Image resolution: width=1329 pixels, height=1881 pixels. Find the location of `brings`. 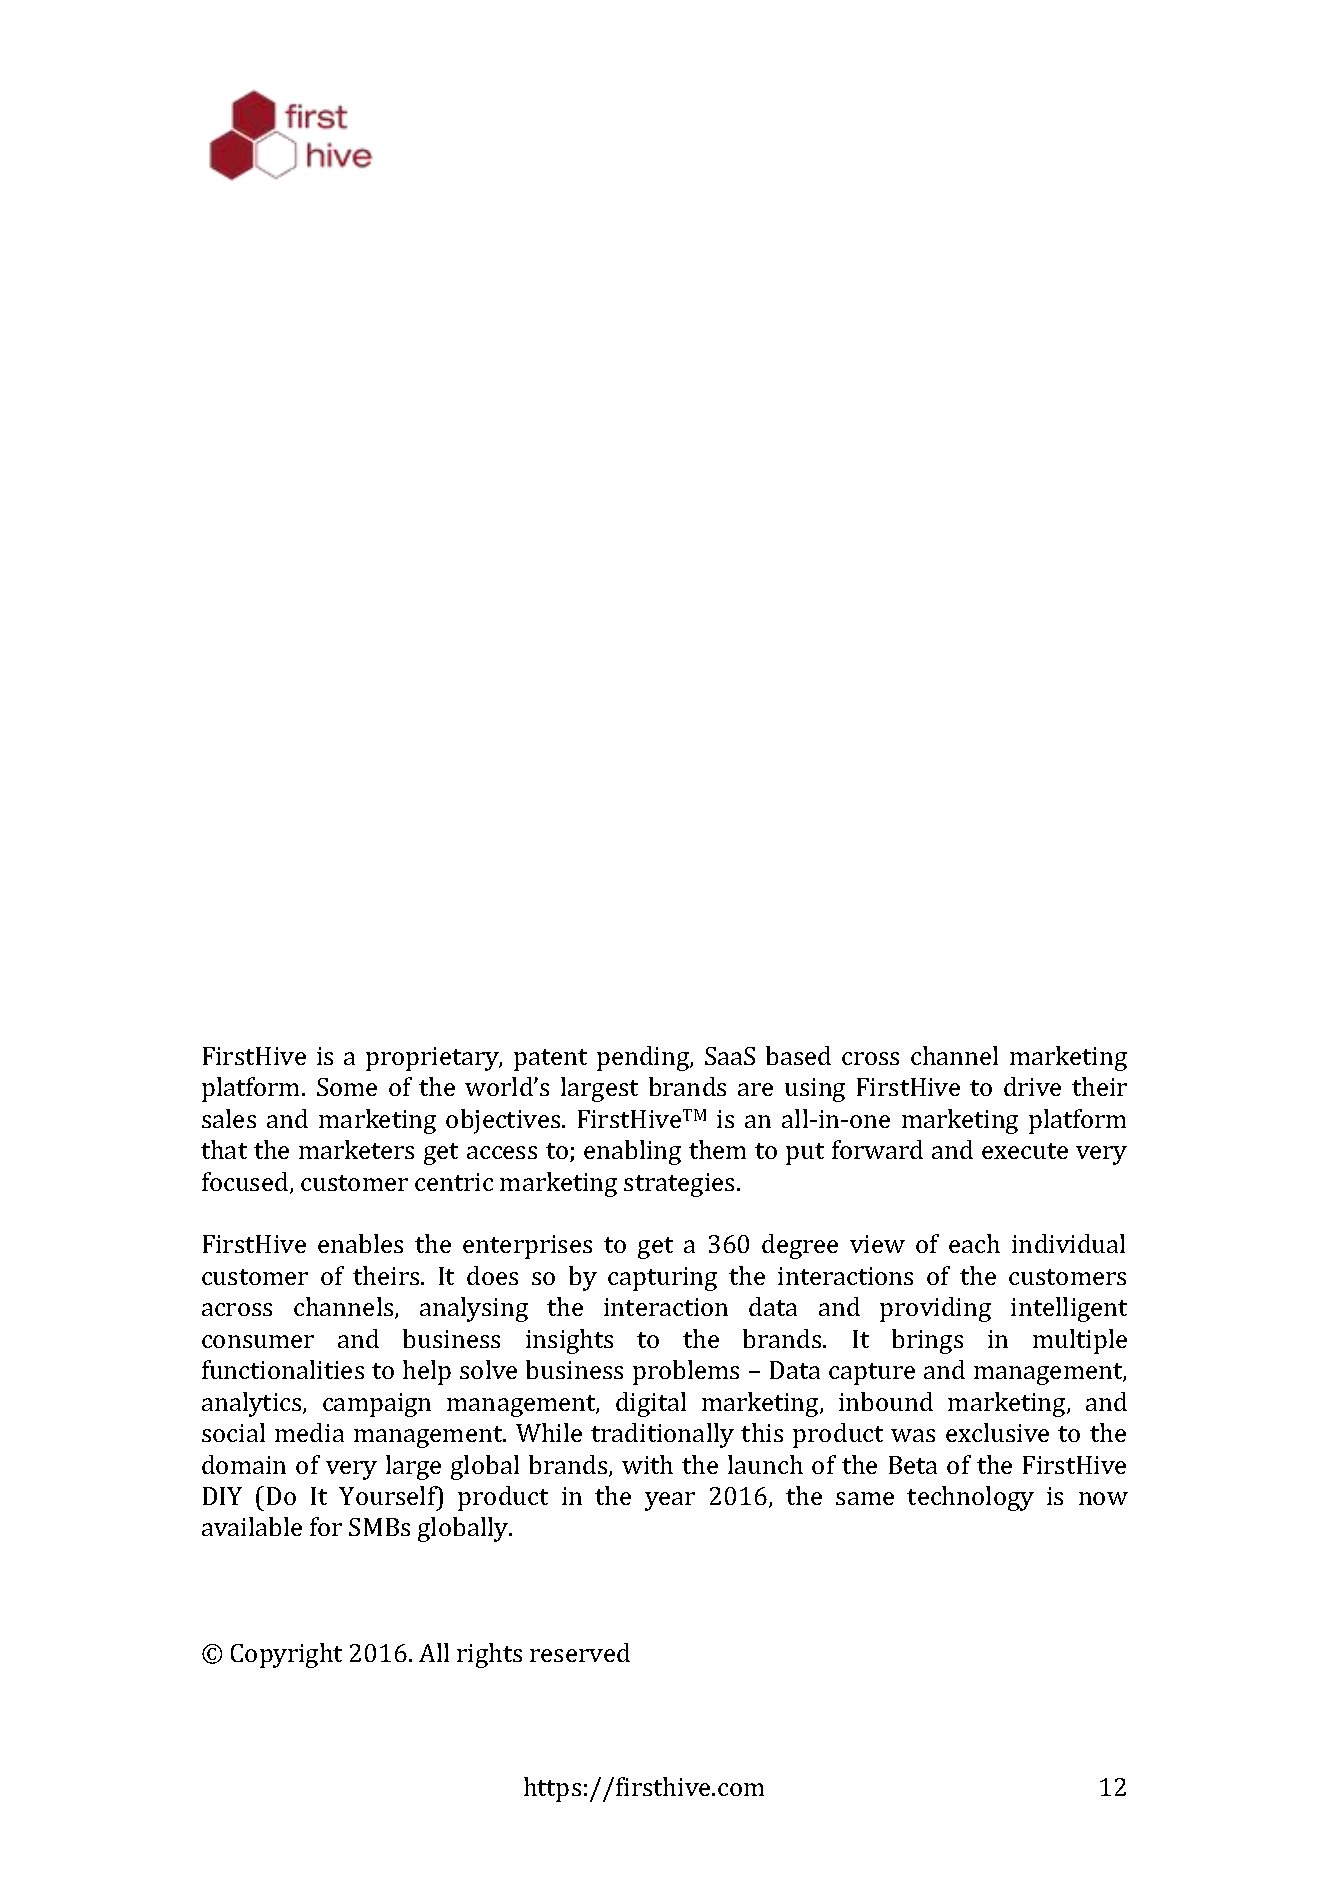

brings is located at coordinates (927, 1341).
